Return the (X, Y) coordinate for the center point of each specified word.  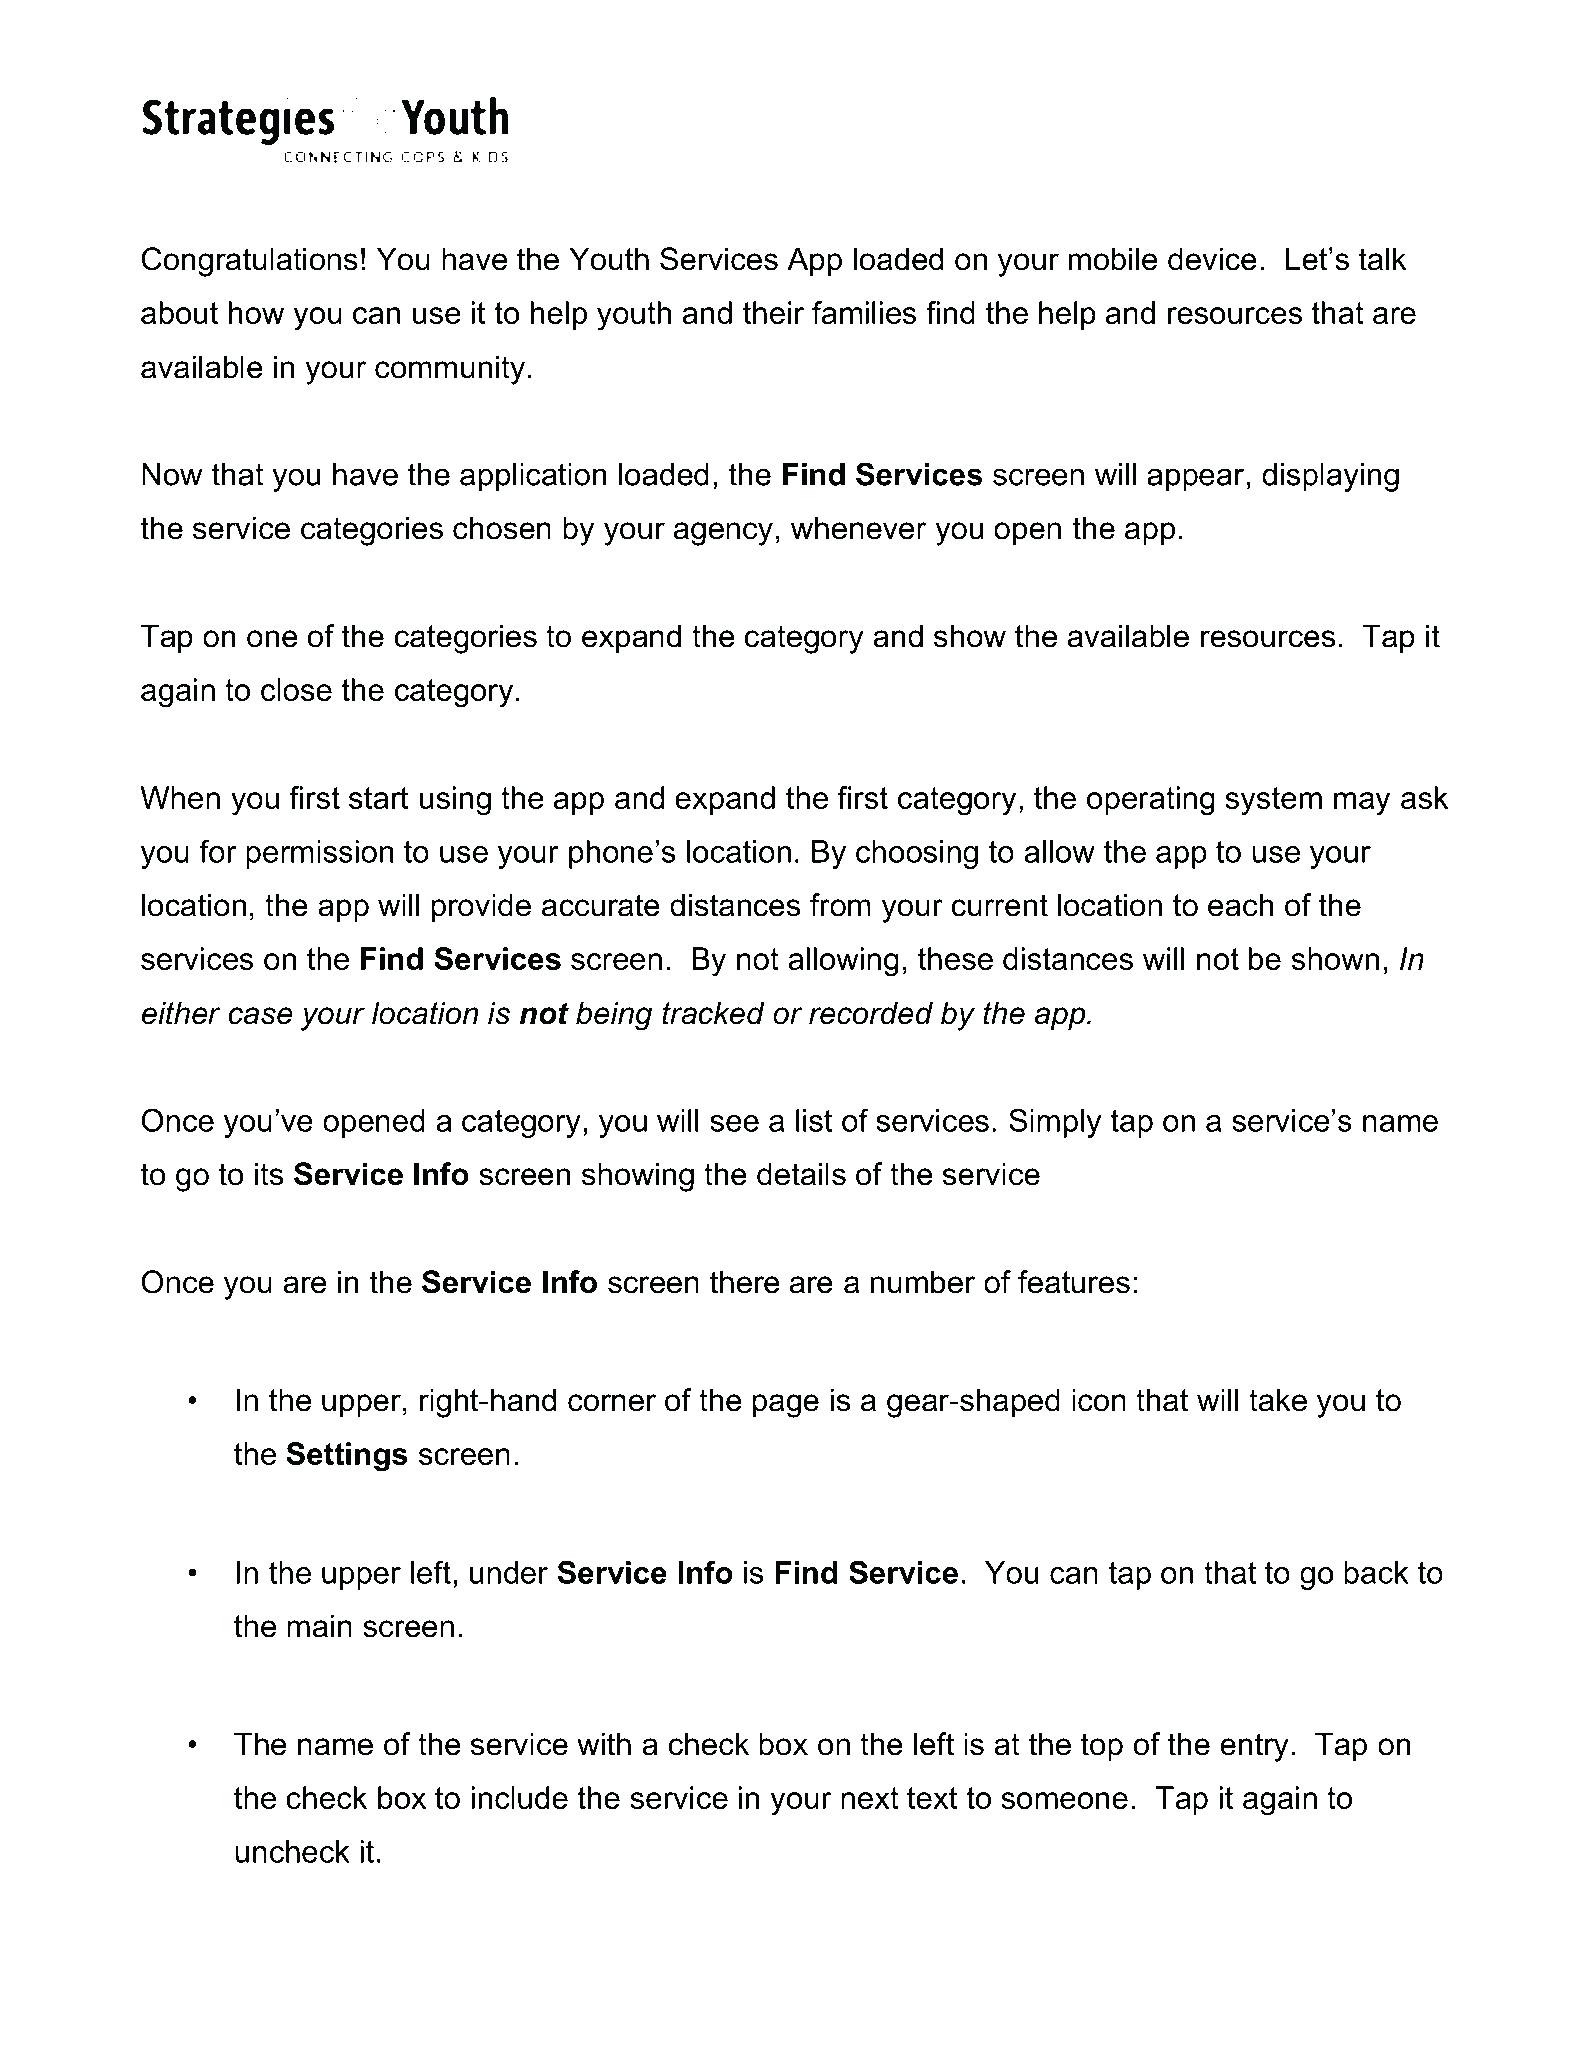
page (786, 1406)
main (319, 1626)
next (870, 1798)
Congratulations (250, 262)
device (1212, 259)
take (1278, 1400)
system (1273, 801)
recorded (871, 1013)
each (1240, 905)
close (296, 689)
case (260, 1016)
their (773, 312)
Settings (347, 1457)
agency (723, 534)
